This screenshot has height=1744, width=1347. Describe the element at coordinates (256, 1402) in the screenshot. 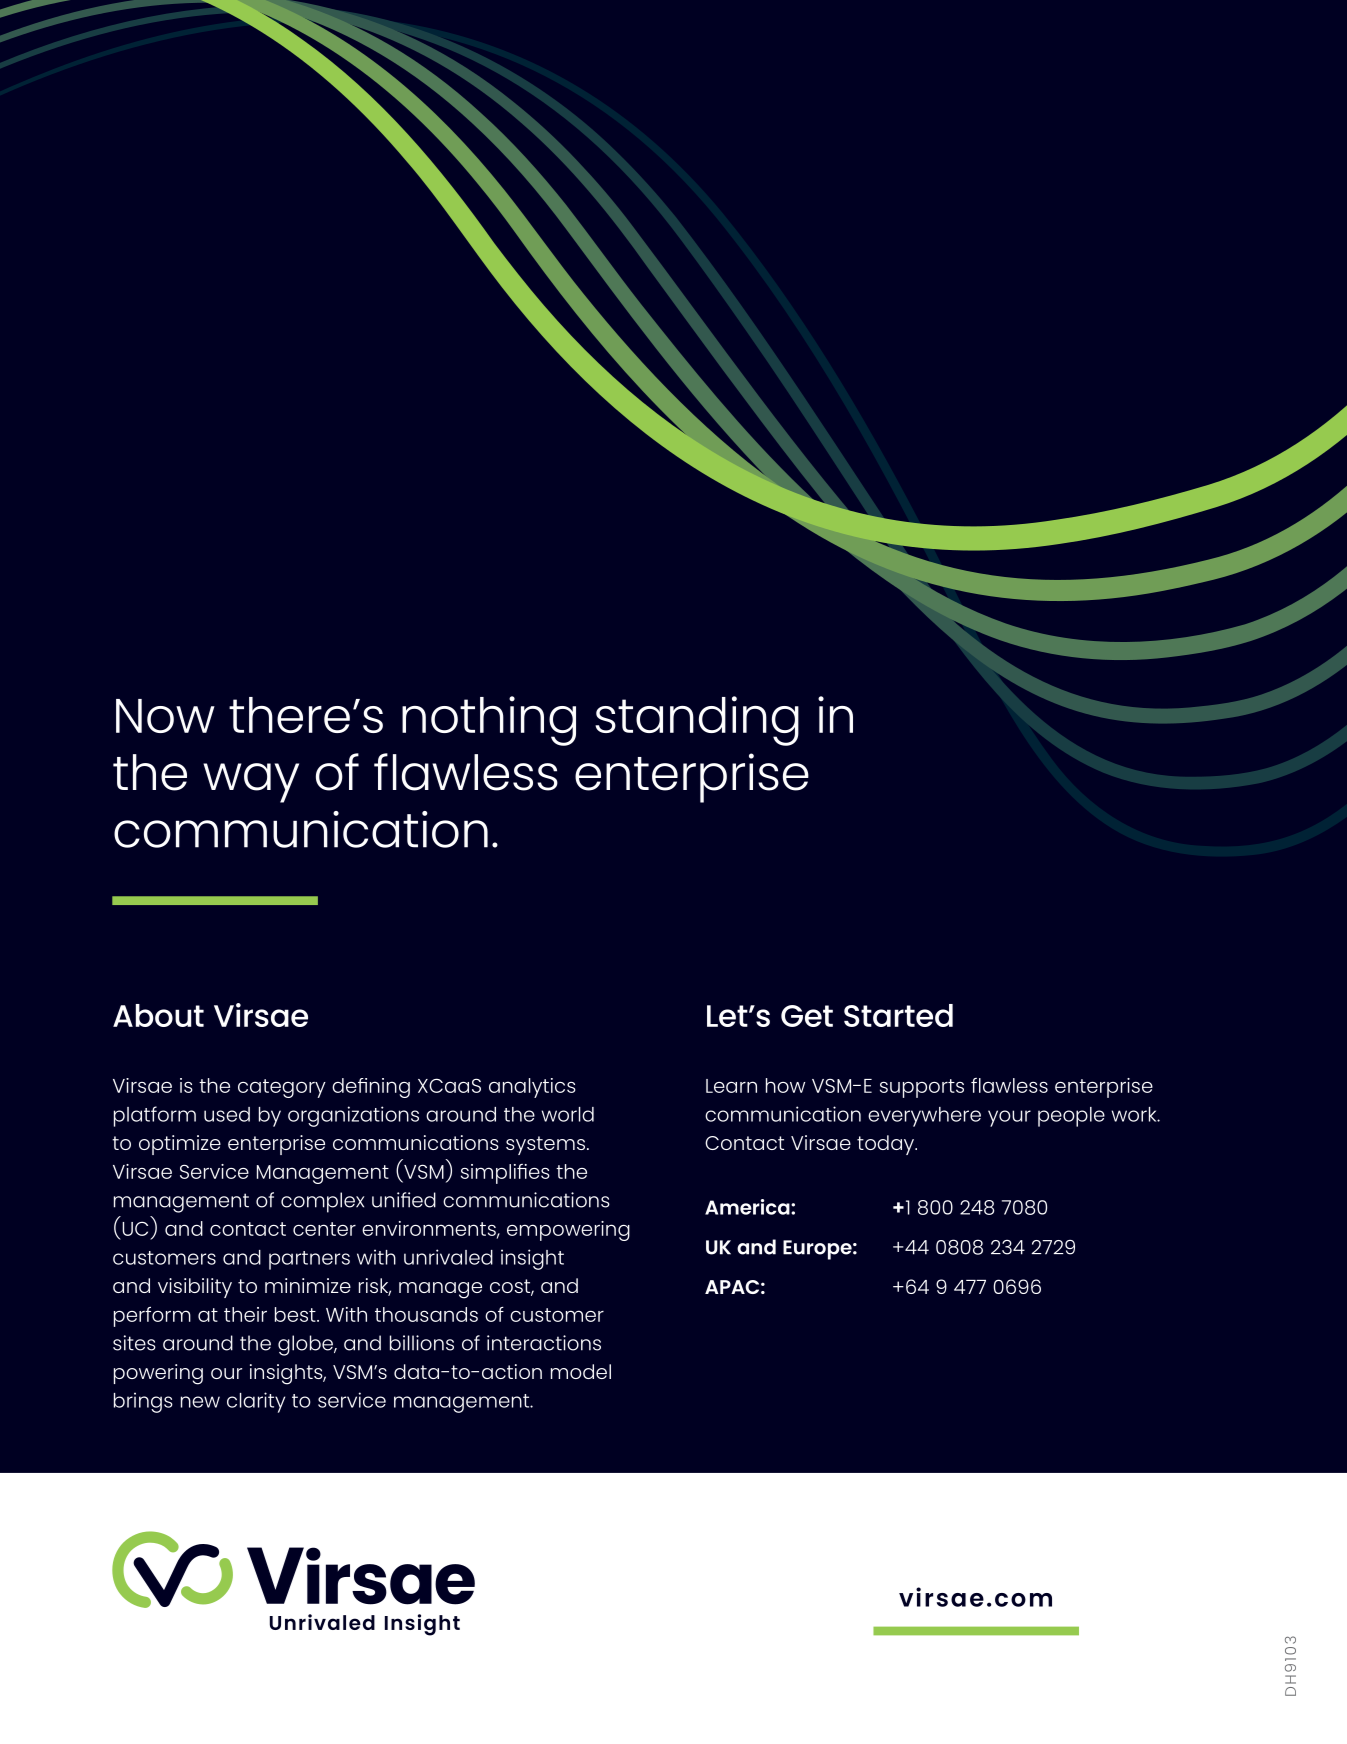

I see `clarity` at that location.
